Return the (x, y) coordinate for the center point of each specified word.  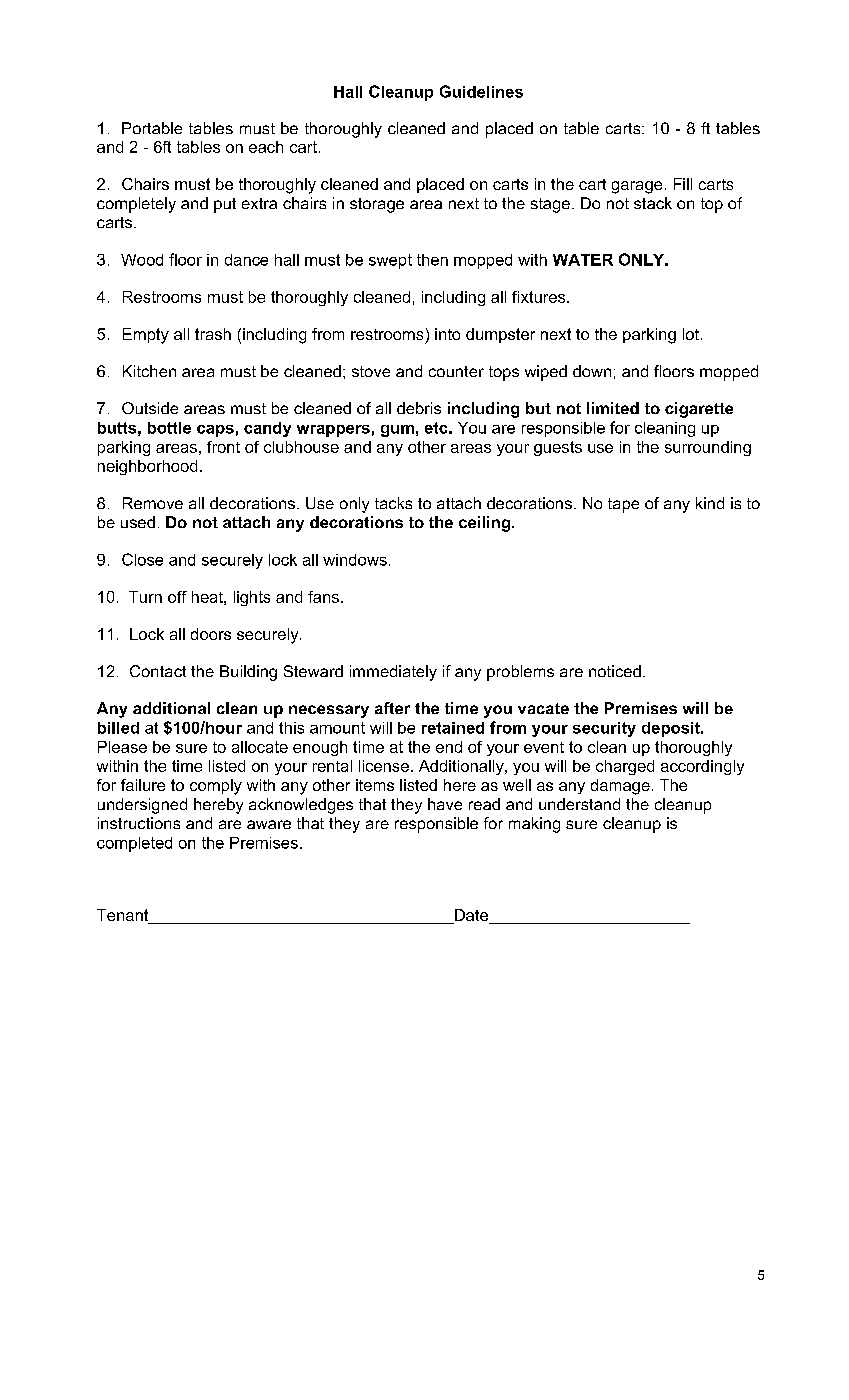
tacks (393, 503)
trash (213, 334)
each (266, 147)
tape (623, 505)
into (447, 334)
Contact (158, 671)
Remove (153, 503)
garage (637, 187)
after (392, 708)
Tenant (124, 916)
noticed (615, 671)
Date (471, 916)
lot (691, 334)
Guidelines (481, 91)
